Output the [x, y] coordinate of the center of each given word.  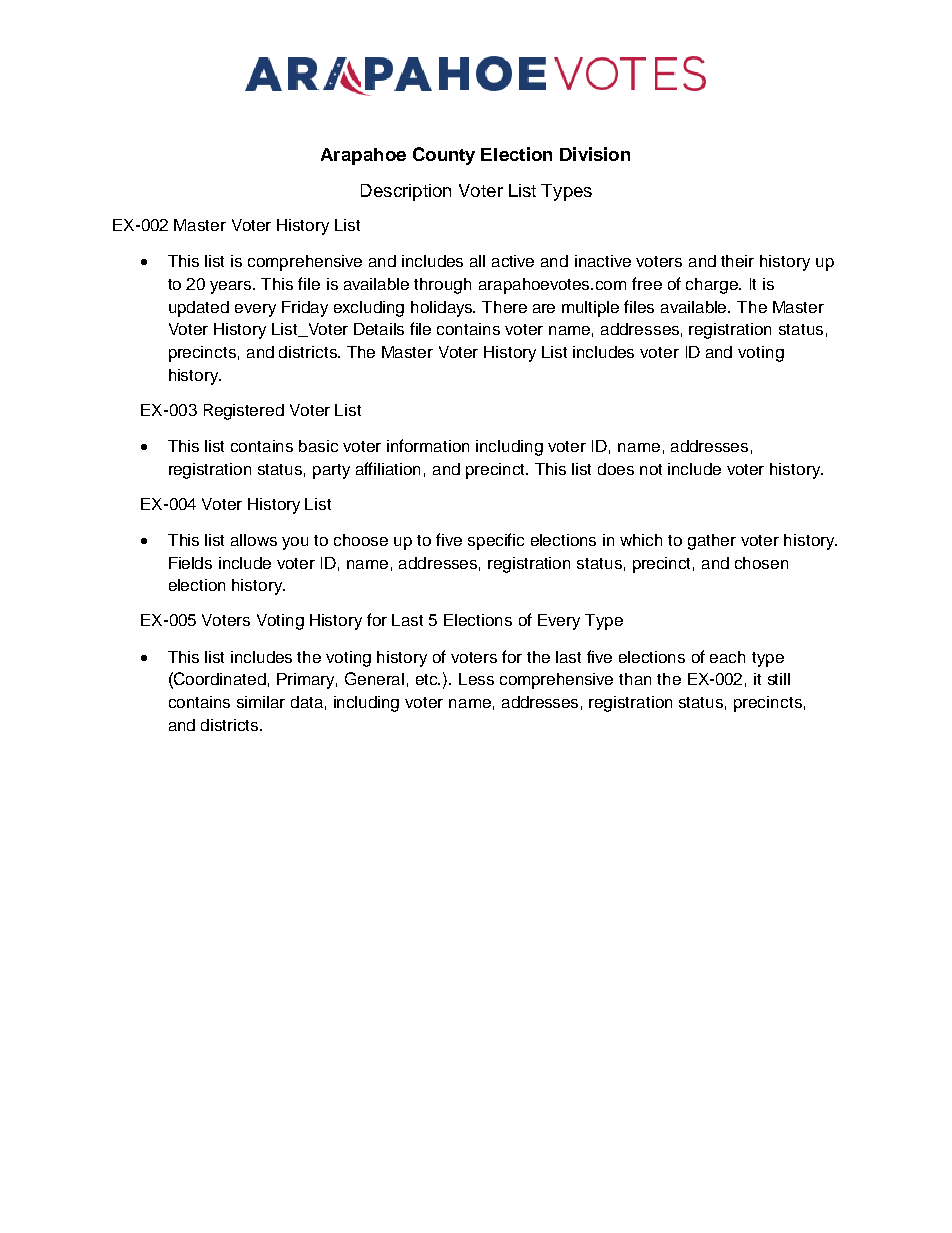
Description [406, 192]
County [444, 156]
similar [261, 702]
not [651, 469]
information [428, 445]
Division [595, 154]
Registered [244, 412]
